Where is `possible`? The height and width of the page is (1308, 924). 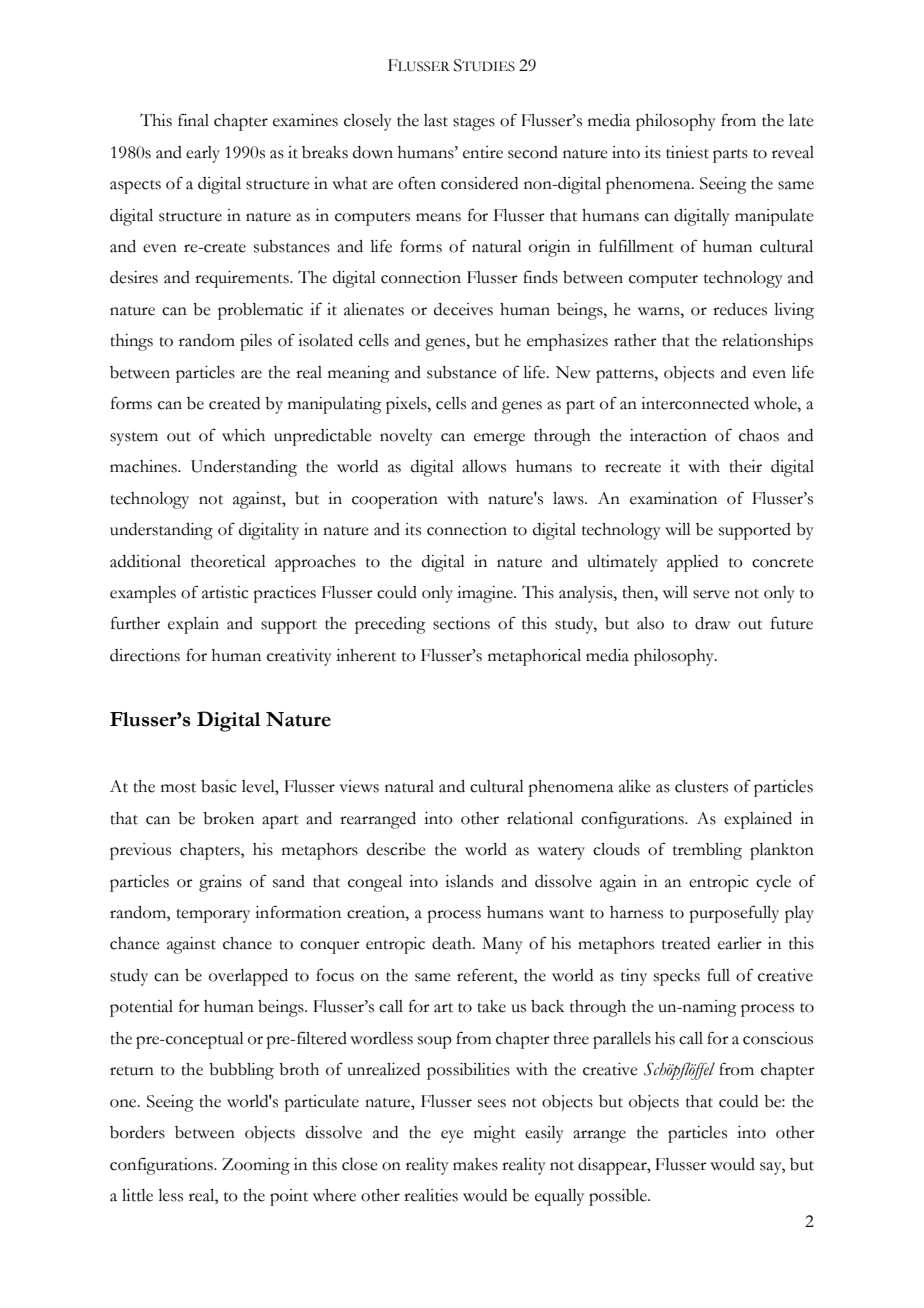 possible is located at coordinates (619, 1197).
